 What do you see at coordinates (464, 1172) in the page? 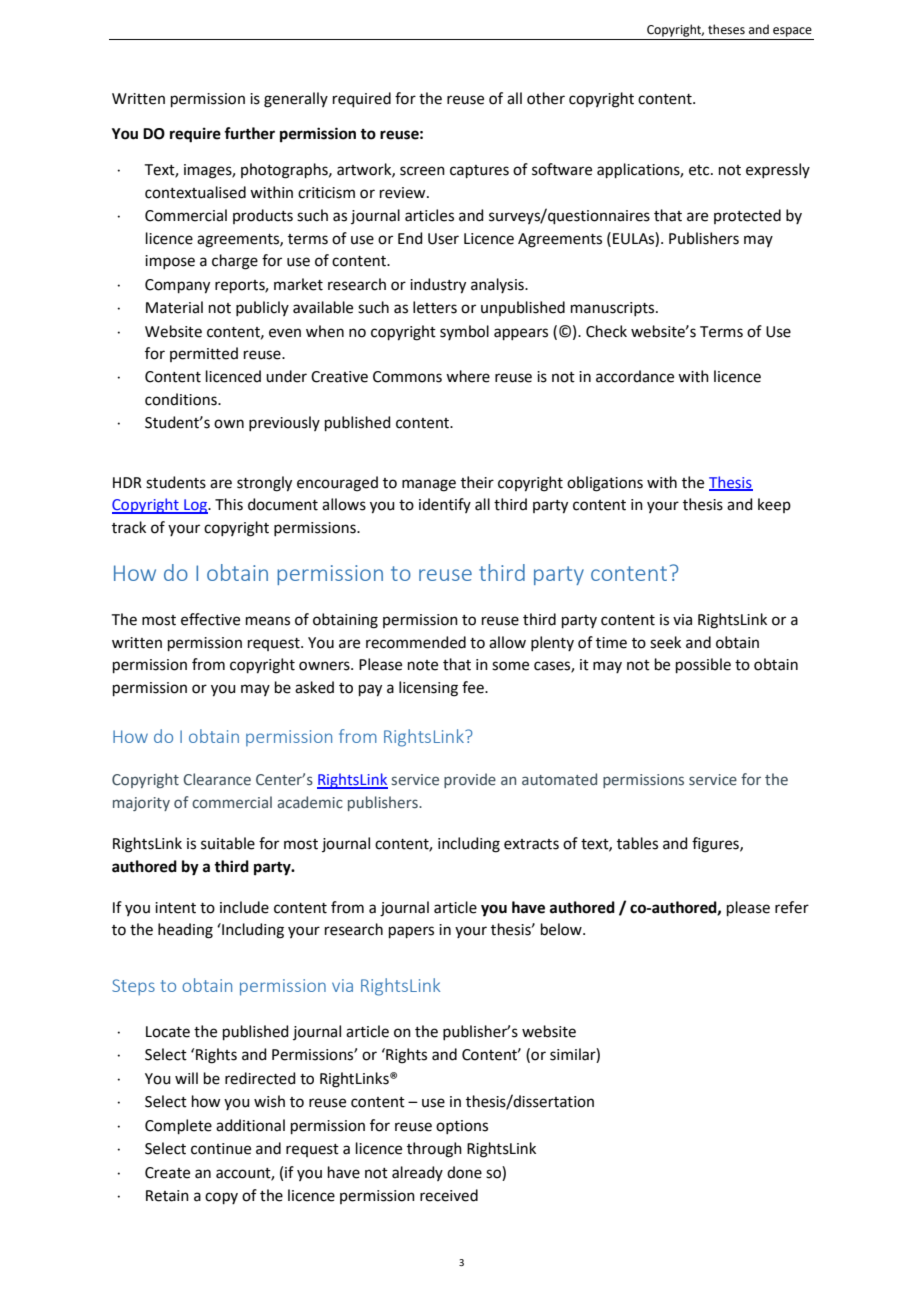
I see `done` at bounding box center [464, 1172].
